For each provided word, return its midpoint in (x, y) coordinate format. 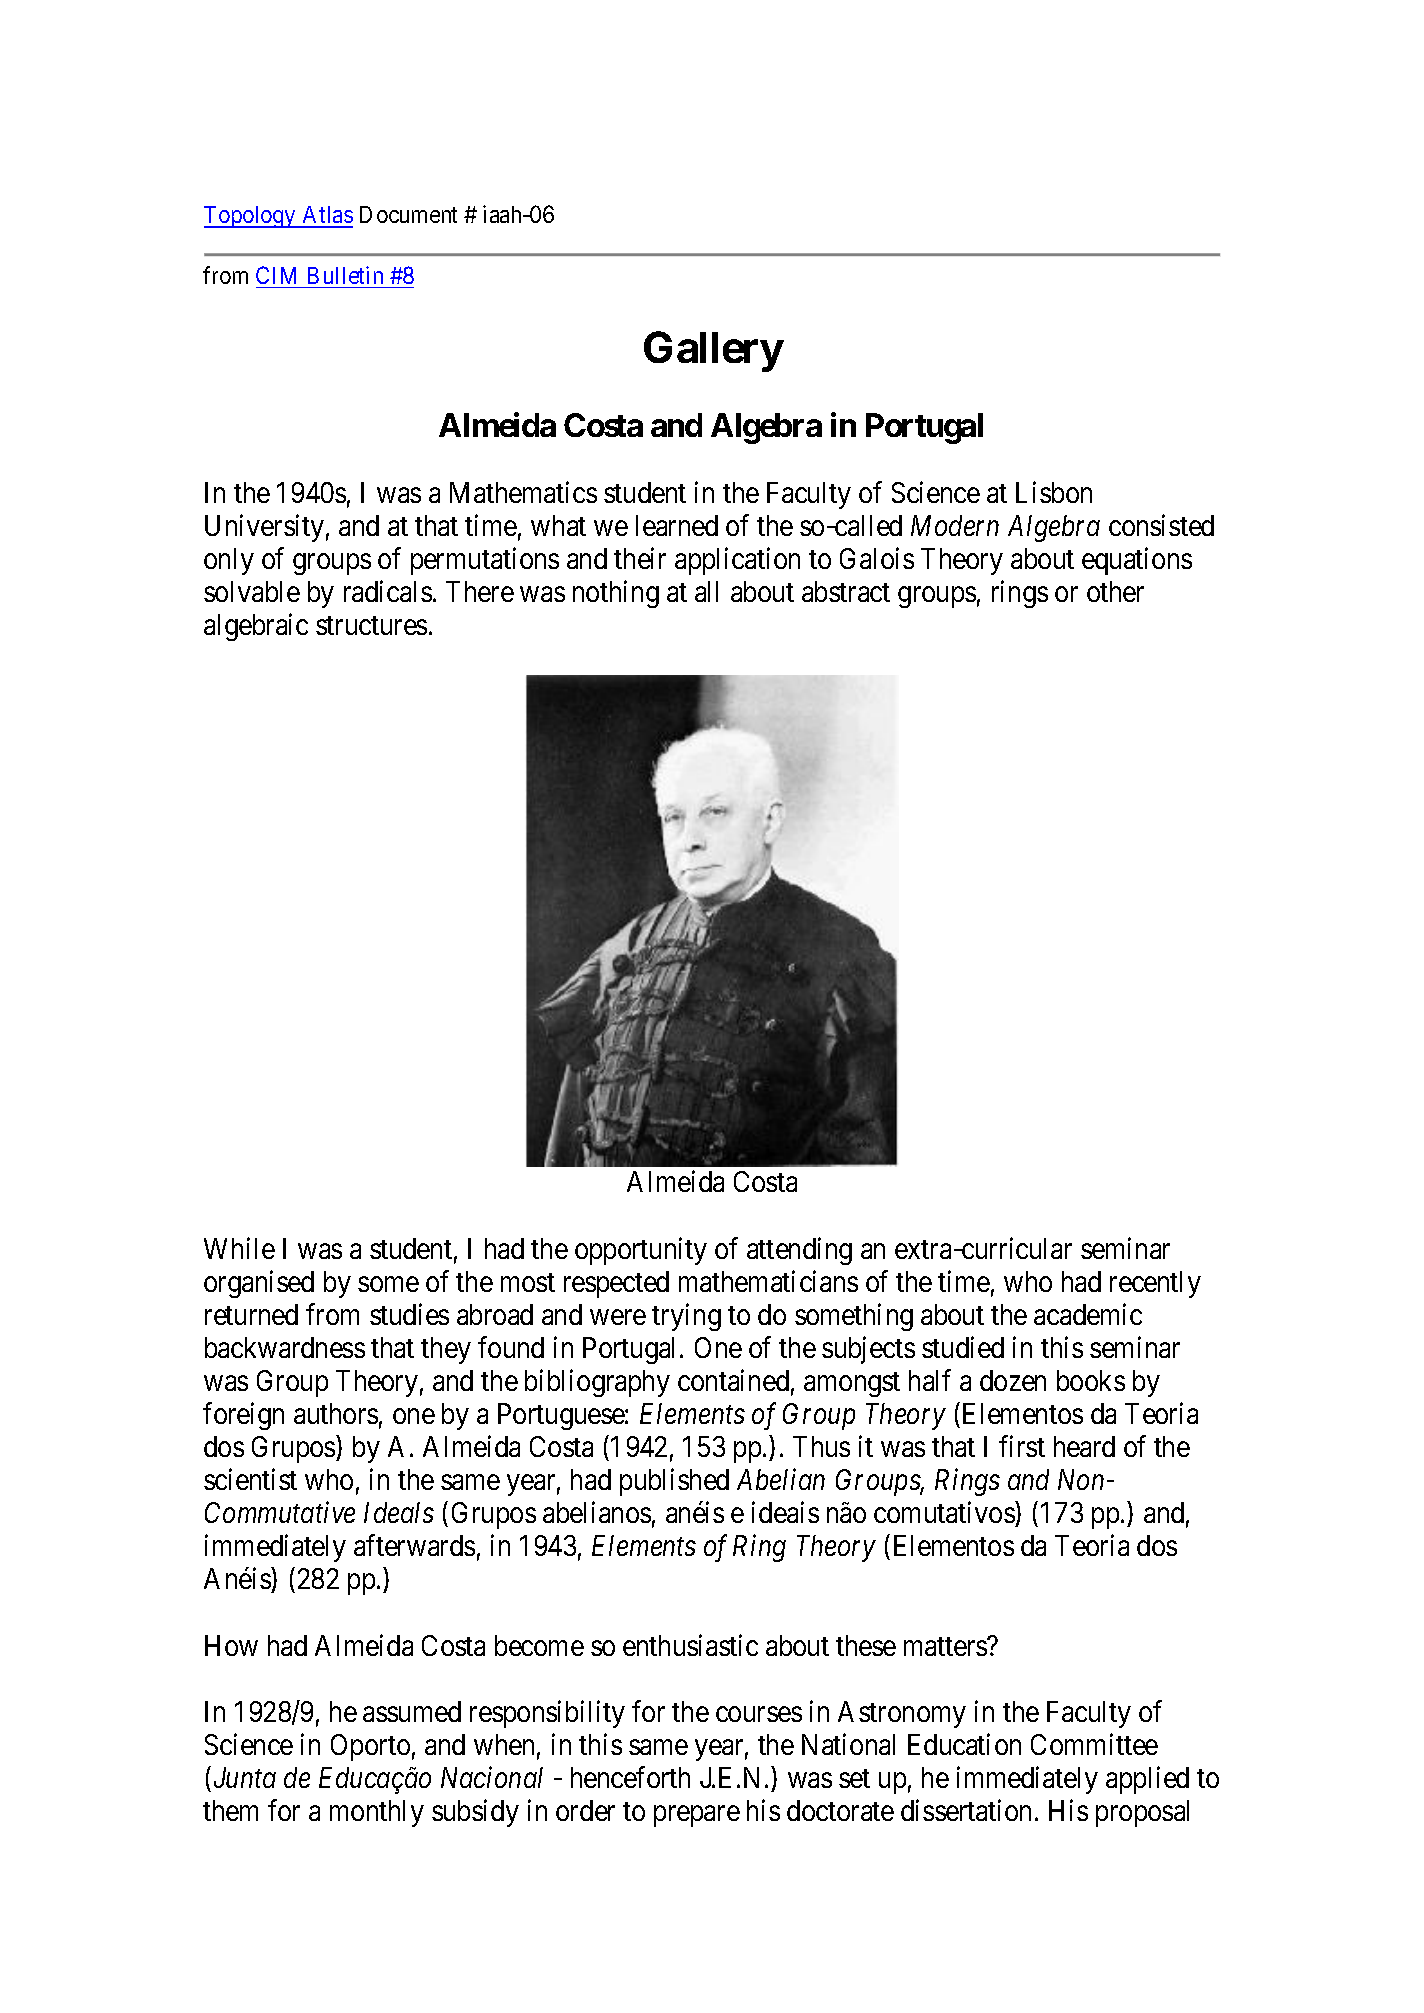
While (239, 1248)
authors (336, 1413)
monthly (377, 1813)
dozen (1013, 1380)
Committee (1094, 1744)
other (1115, 591)
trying (686, 1317)
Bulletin (345, 275)
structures (371, 625)
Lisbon (1054, 492)
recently (1155, 1284)
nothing (616, 594)
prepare (697, 1816)
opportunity (641, 1251)
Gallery (713, 351)
